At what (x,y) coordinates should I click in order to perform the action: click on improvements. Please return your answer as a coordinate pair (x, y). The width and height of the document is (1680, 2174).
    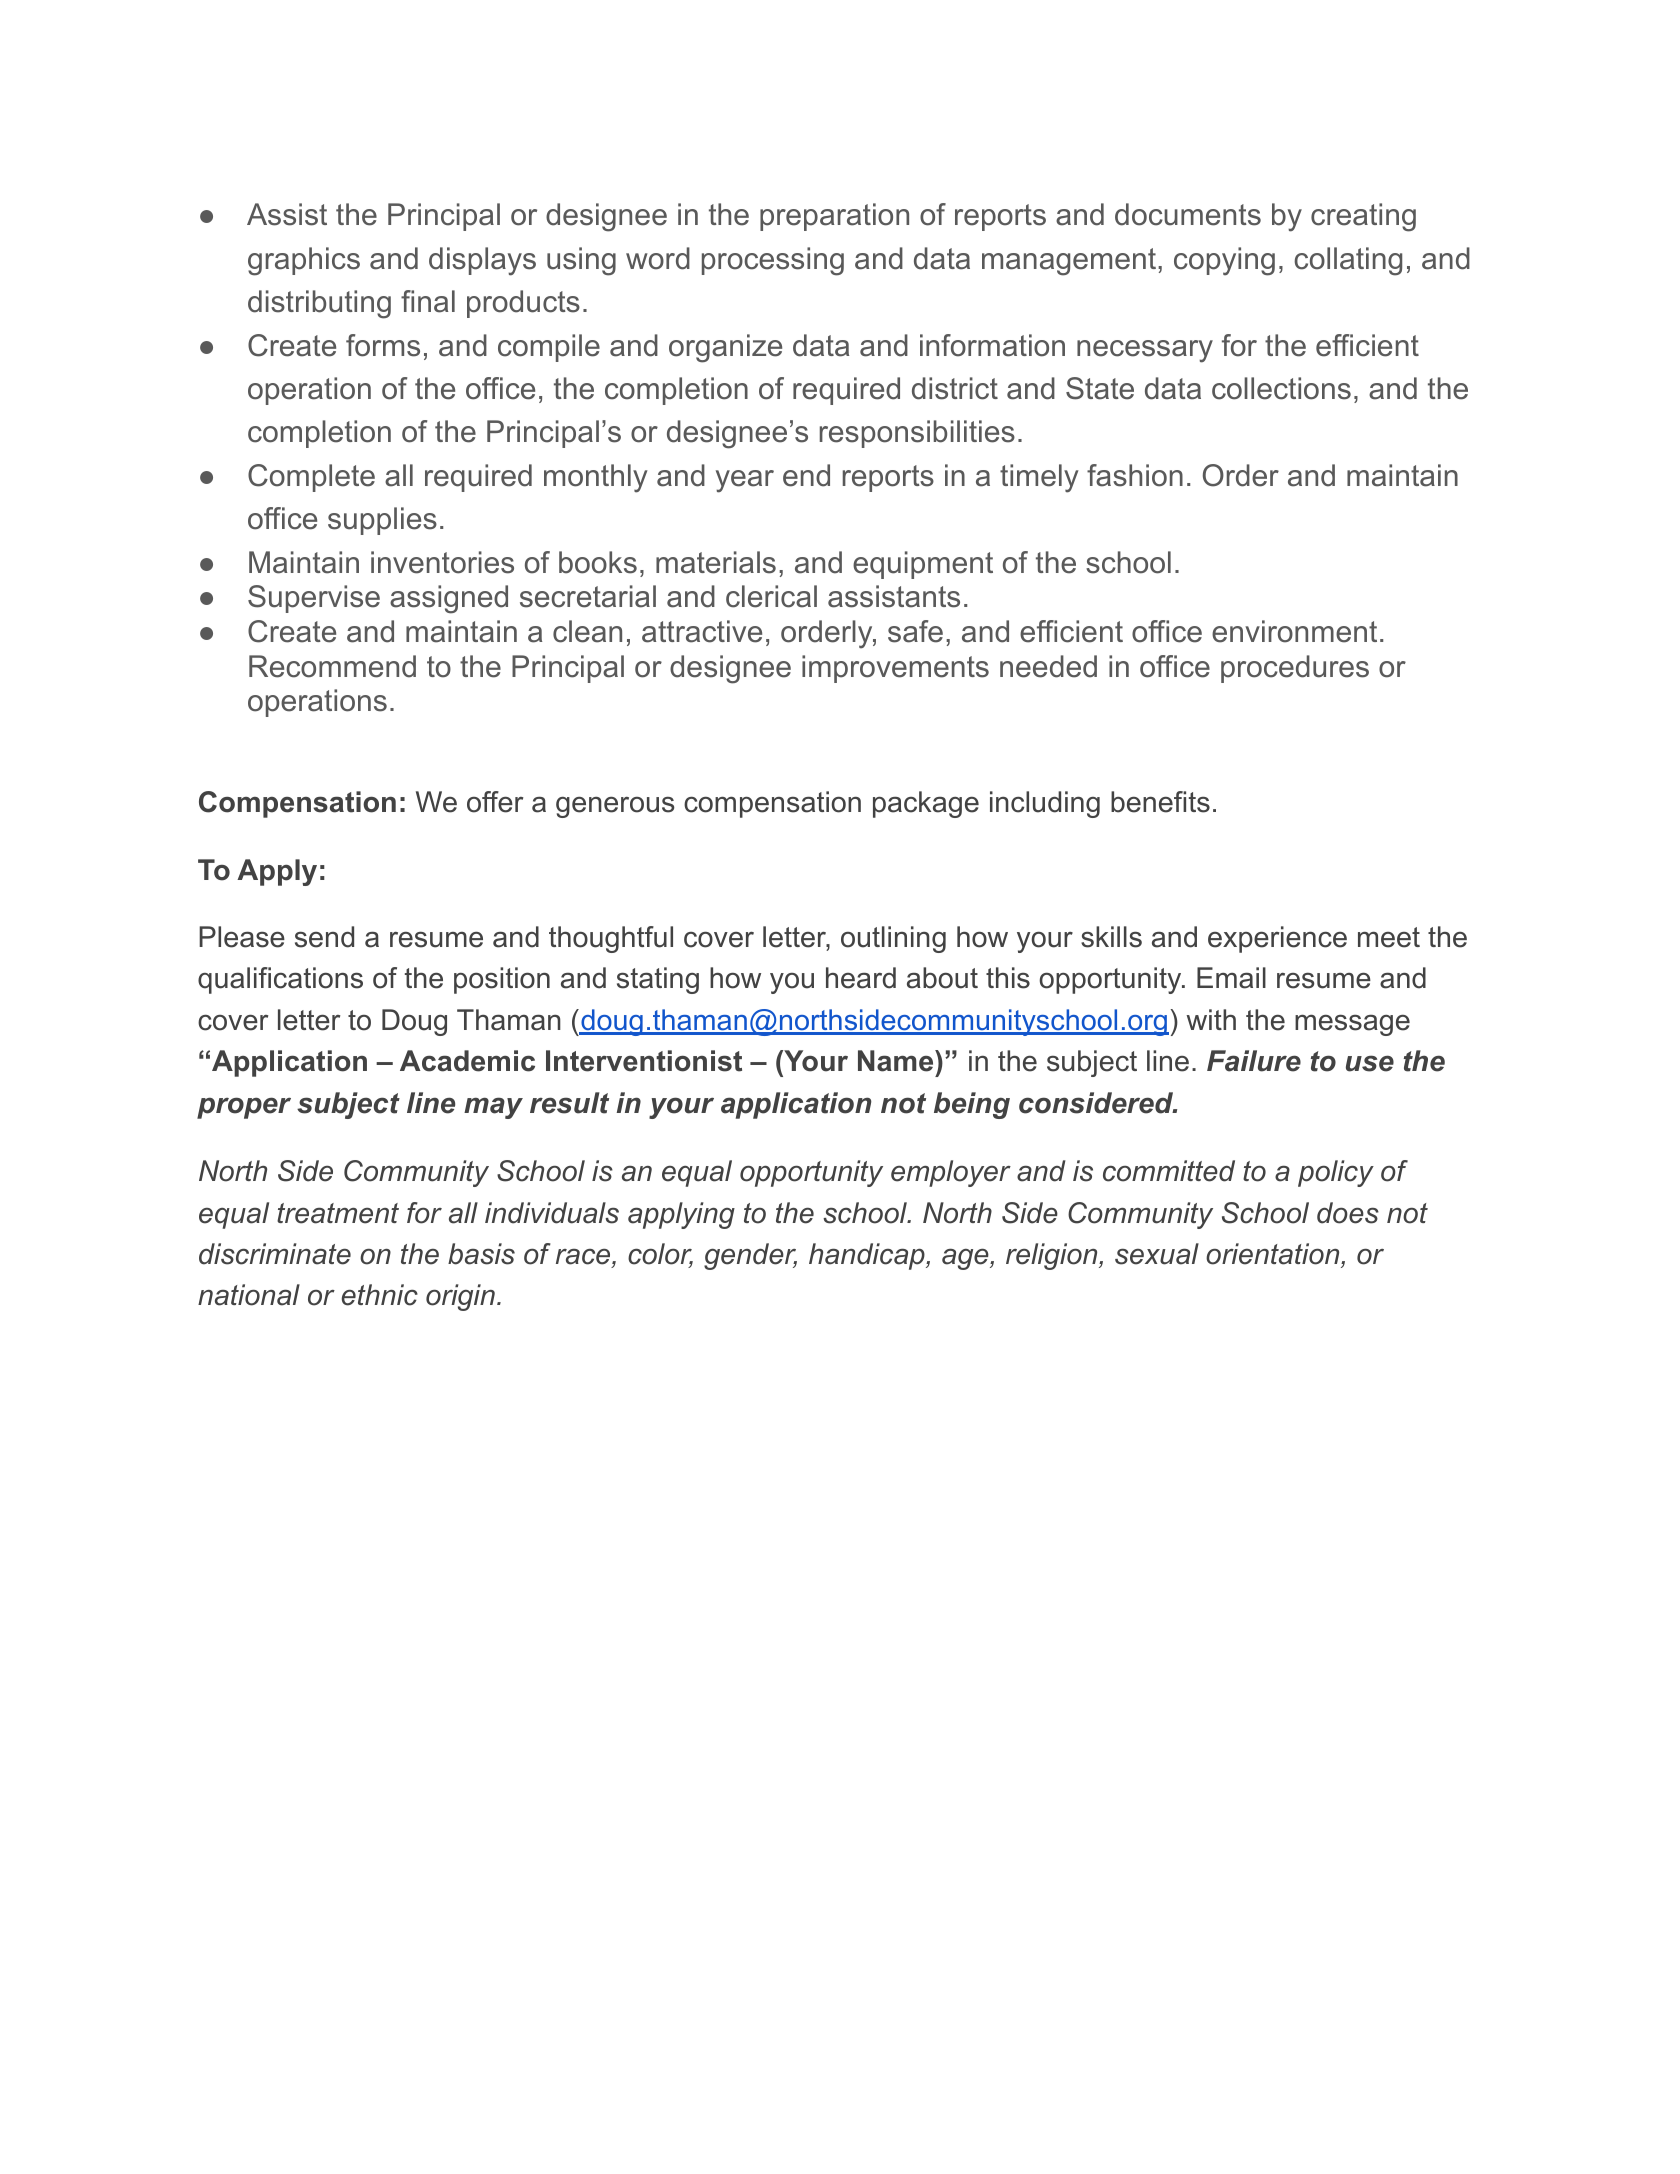
    Looking at the image, I should click on (895, 669).
